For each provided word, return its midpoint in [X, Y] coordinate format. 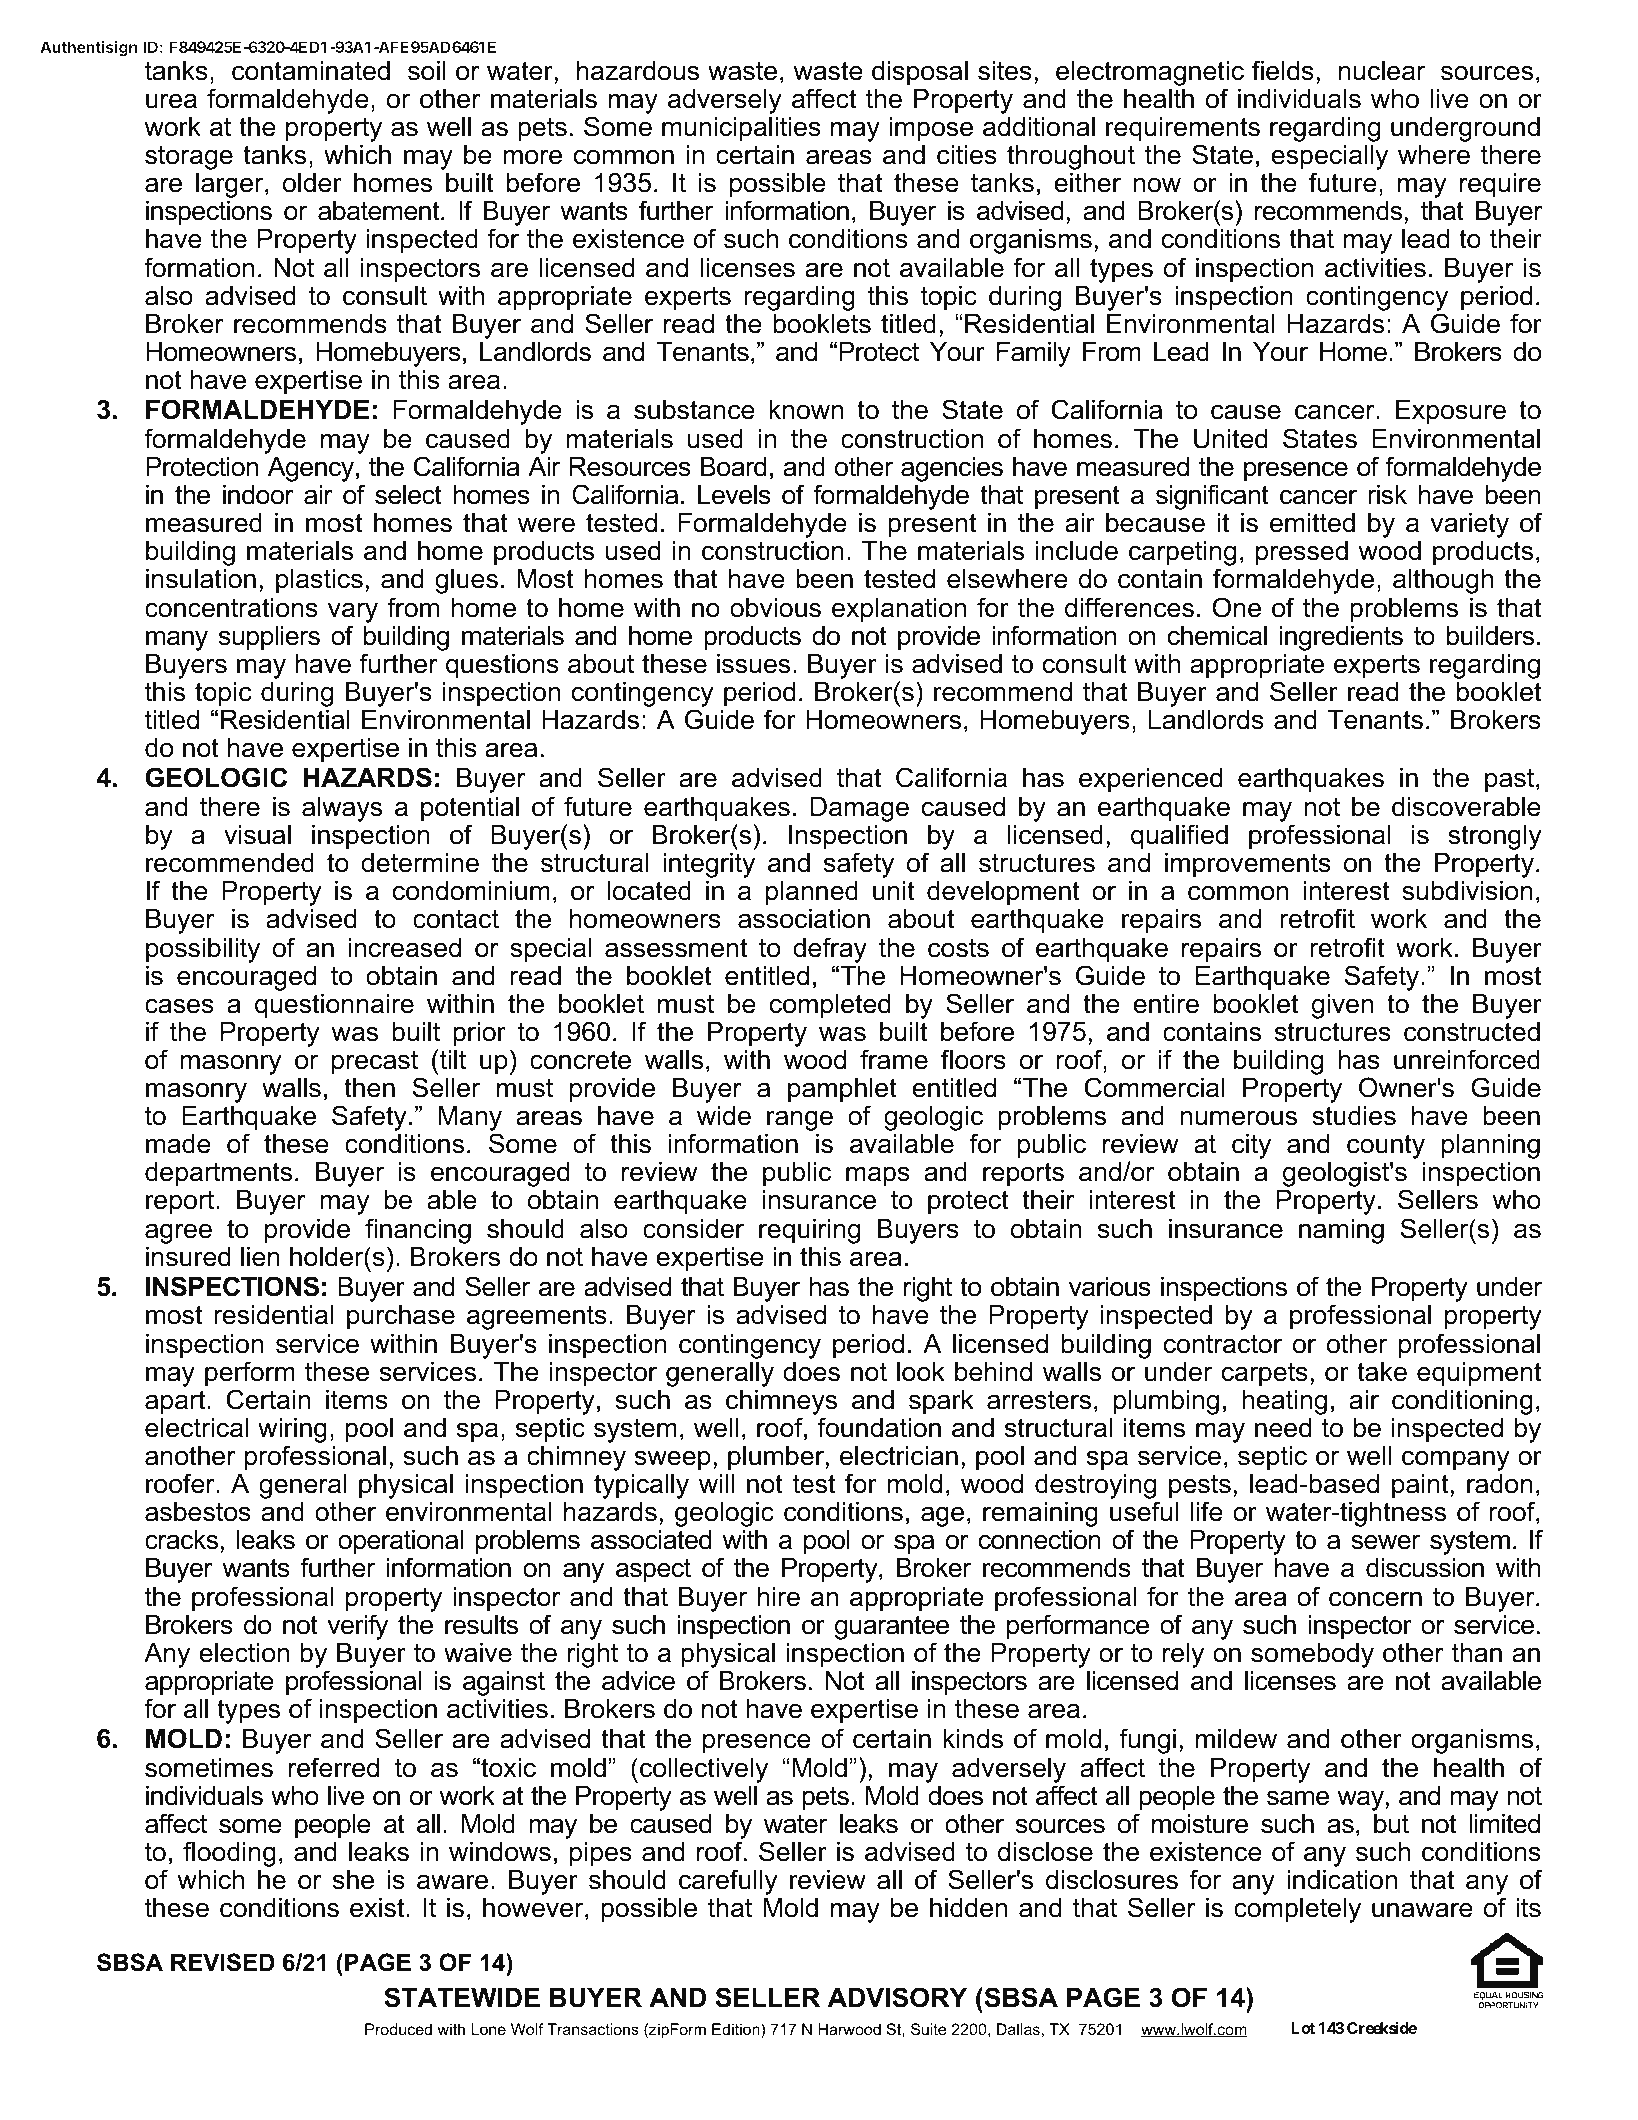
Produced [398, 2029]
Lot [1303, 2028]
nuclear [1382, 71]
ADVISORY [897, 1997]
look [921, 1372]
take [1382, 1372]
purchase [401, 1317]
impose [931, 129]
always [342, 809]
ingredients [1341, 638]
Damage [860, 809]
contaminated [311, 71]
